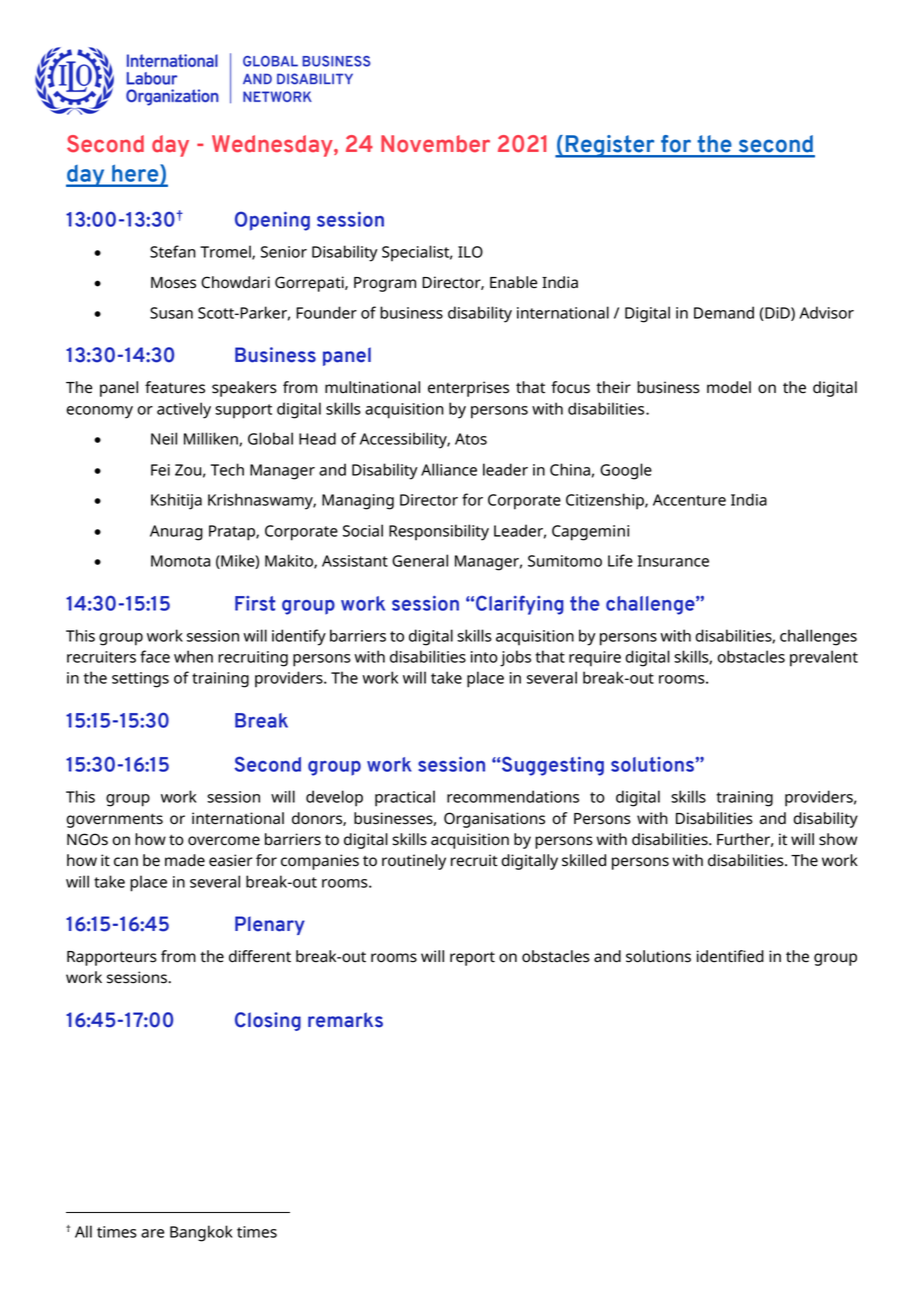  Describe the element at coordinates (193, 656) in the page. I see `when` at that location.
